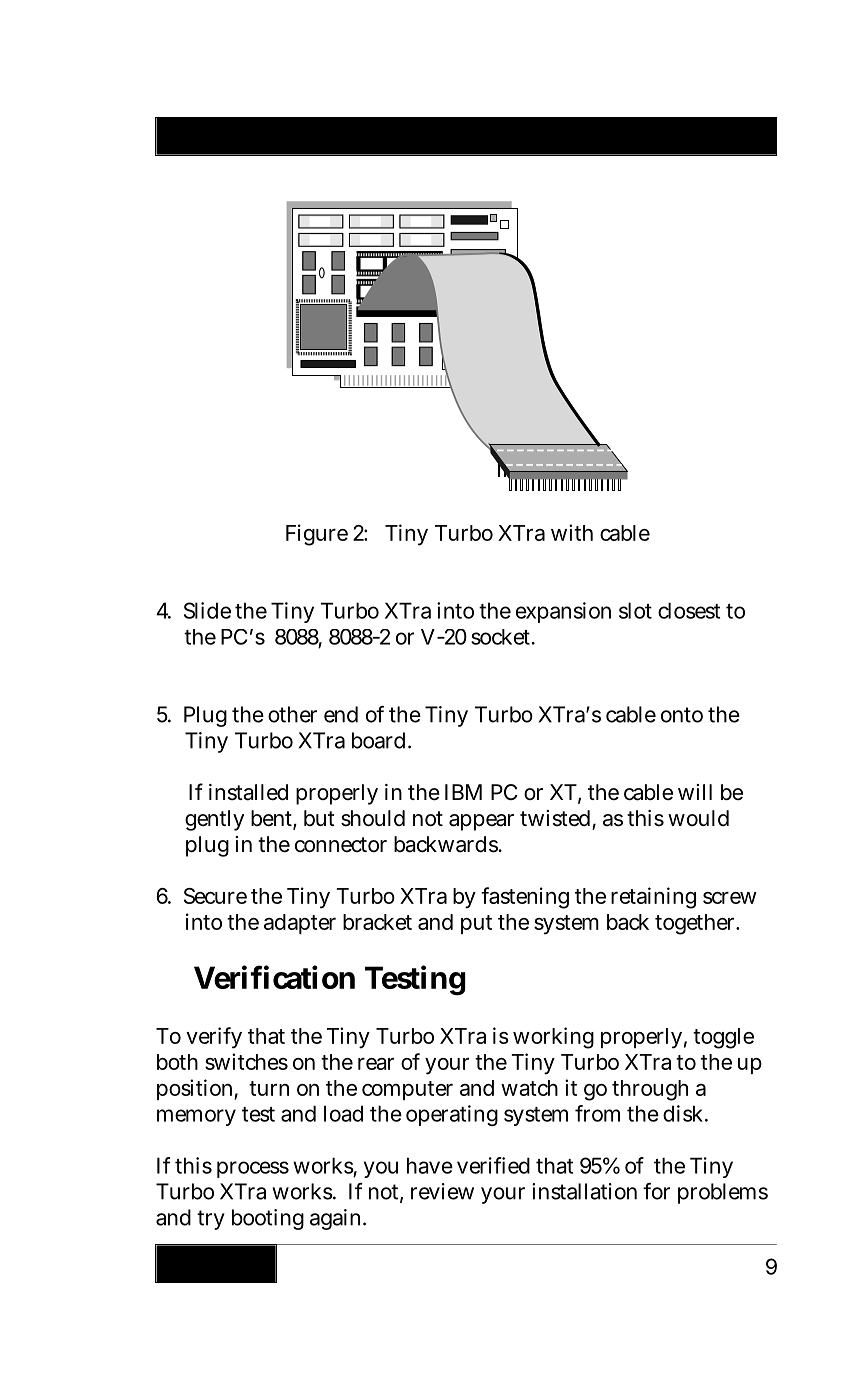  Describe the element at coordinates (317, 535) in the page. I see `Figure` at that location.
